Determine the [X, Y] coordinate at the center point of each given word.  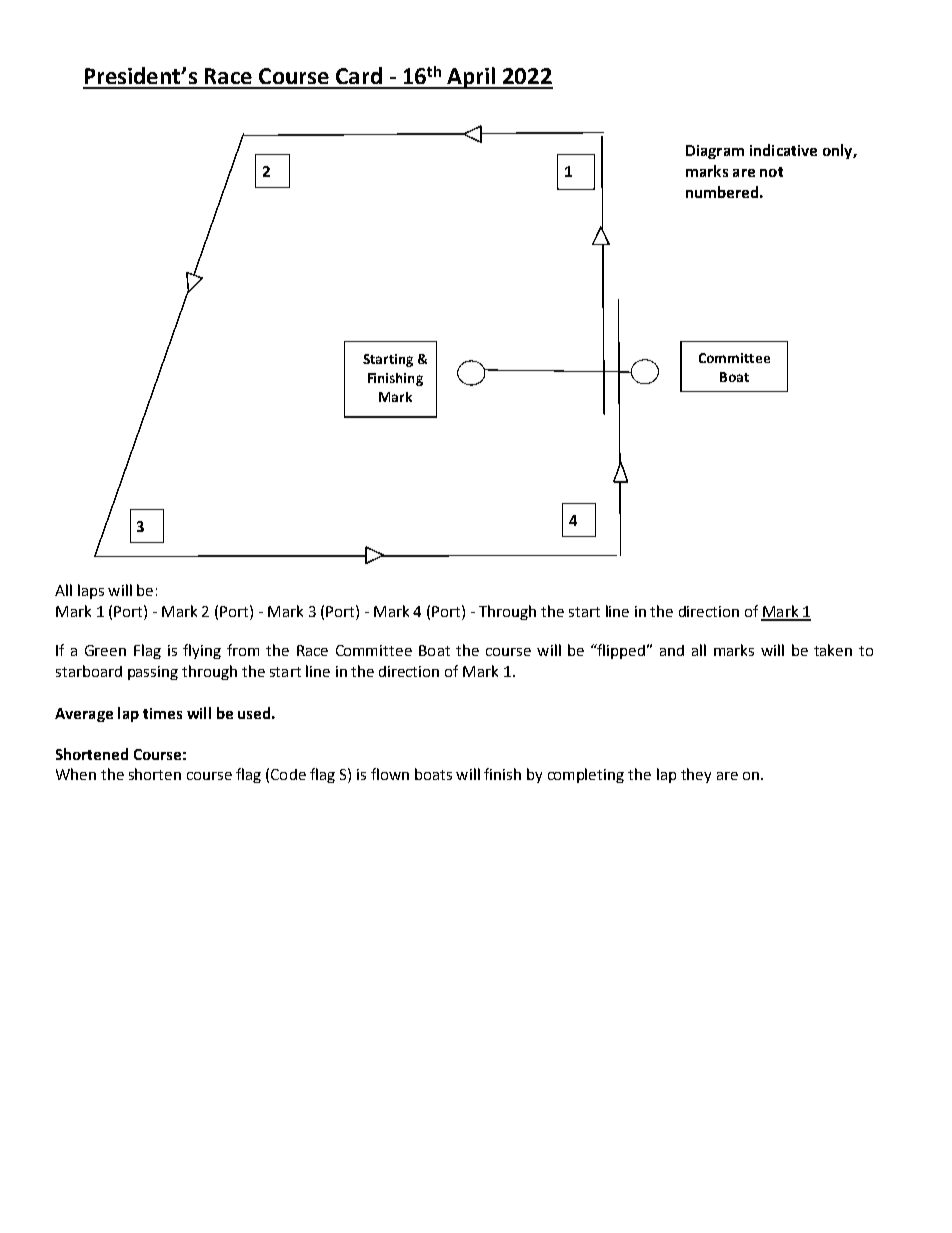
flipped [620, 651]
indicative [783, 150]
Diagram [715, 152]
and [672, 650]
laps [91, 591]
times [162, 713]
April [471, 78]
